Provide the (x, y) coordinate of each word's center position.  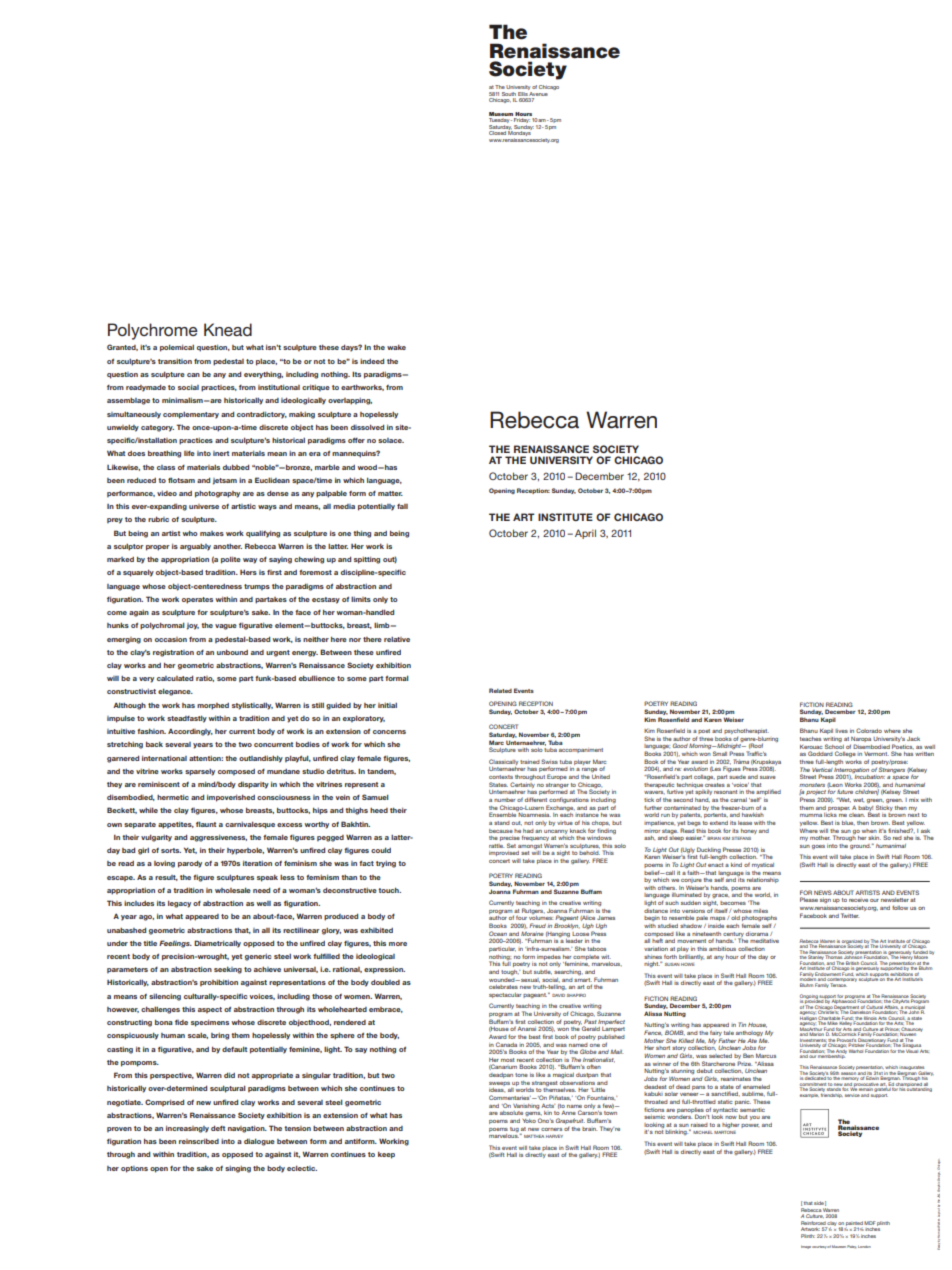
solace (391, 440)
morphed (213, 706)
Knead (228, 329)
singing (238, 1169)
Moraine (532, 934)
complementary (191, 415)
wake (396, 347)
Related (500, 690)
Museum (501, 114)
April (585, 534)
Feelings (175, 944)
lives (841, 731)
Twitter (850, 915)
